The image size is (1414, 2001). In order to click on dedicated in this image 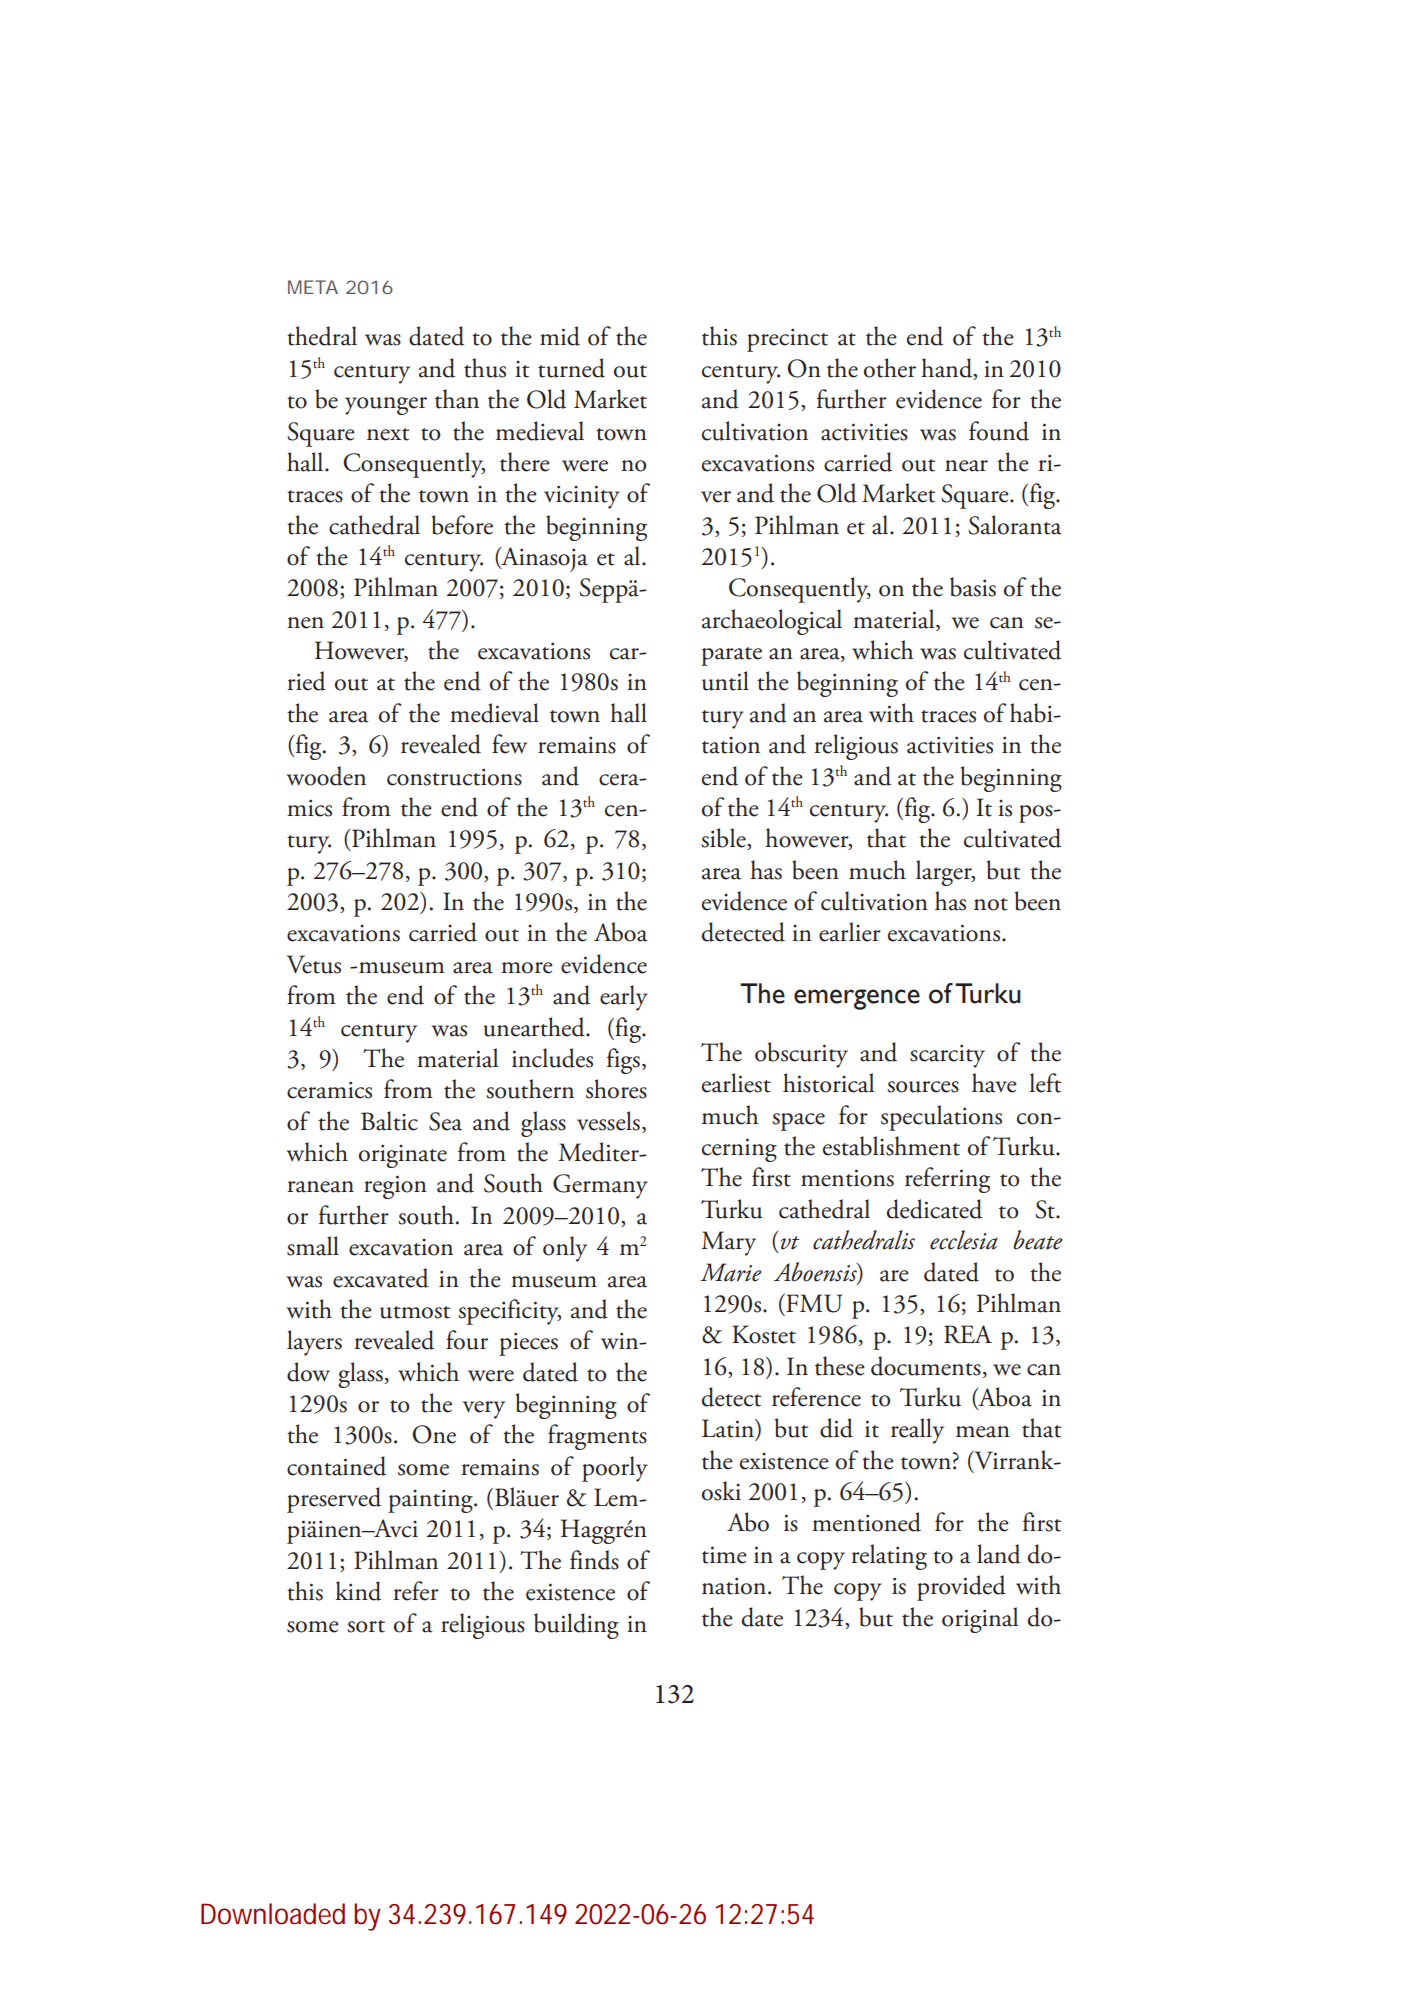, I will do `click(934, 1209)`.
